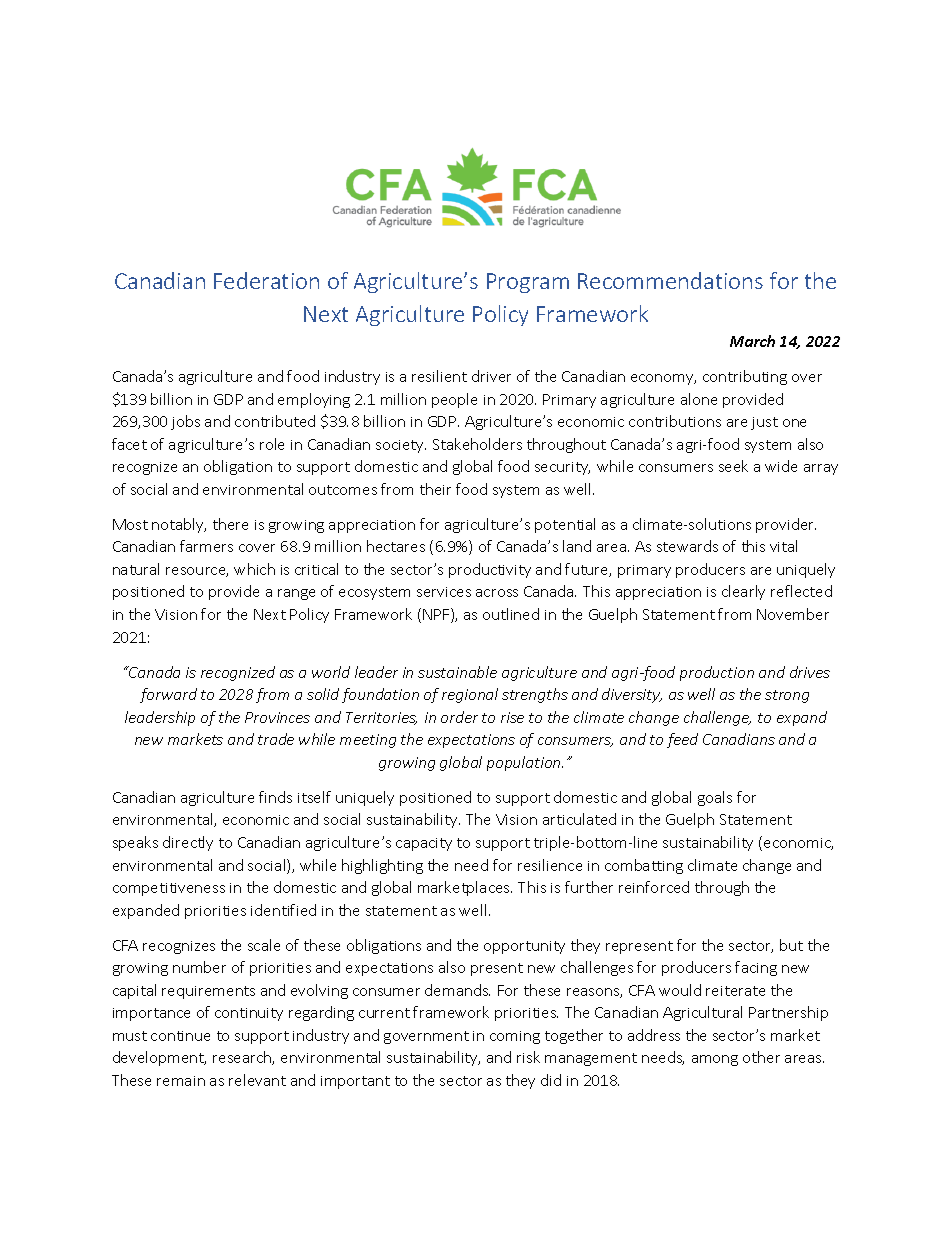  Describe the element at coordinates (752, 341) in the image. I see `March` at that location.
